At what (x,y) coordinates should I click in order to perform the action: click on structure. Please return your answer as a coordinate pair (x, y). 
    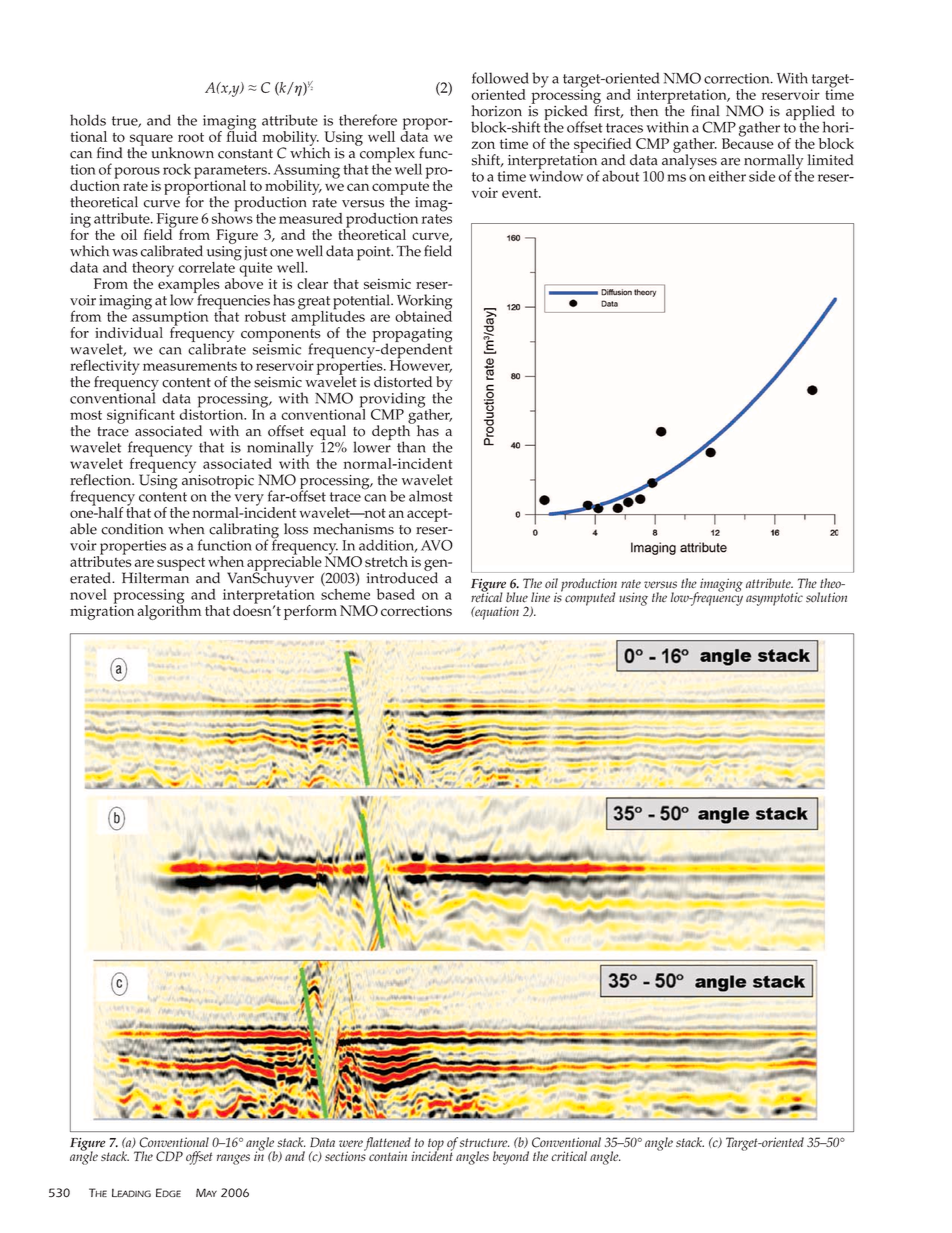
    Looking at the image, I should click on (484, 1142).
